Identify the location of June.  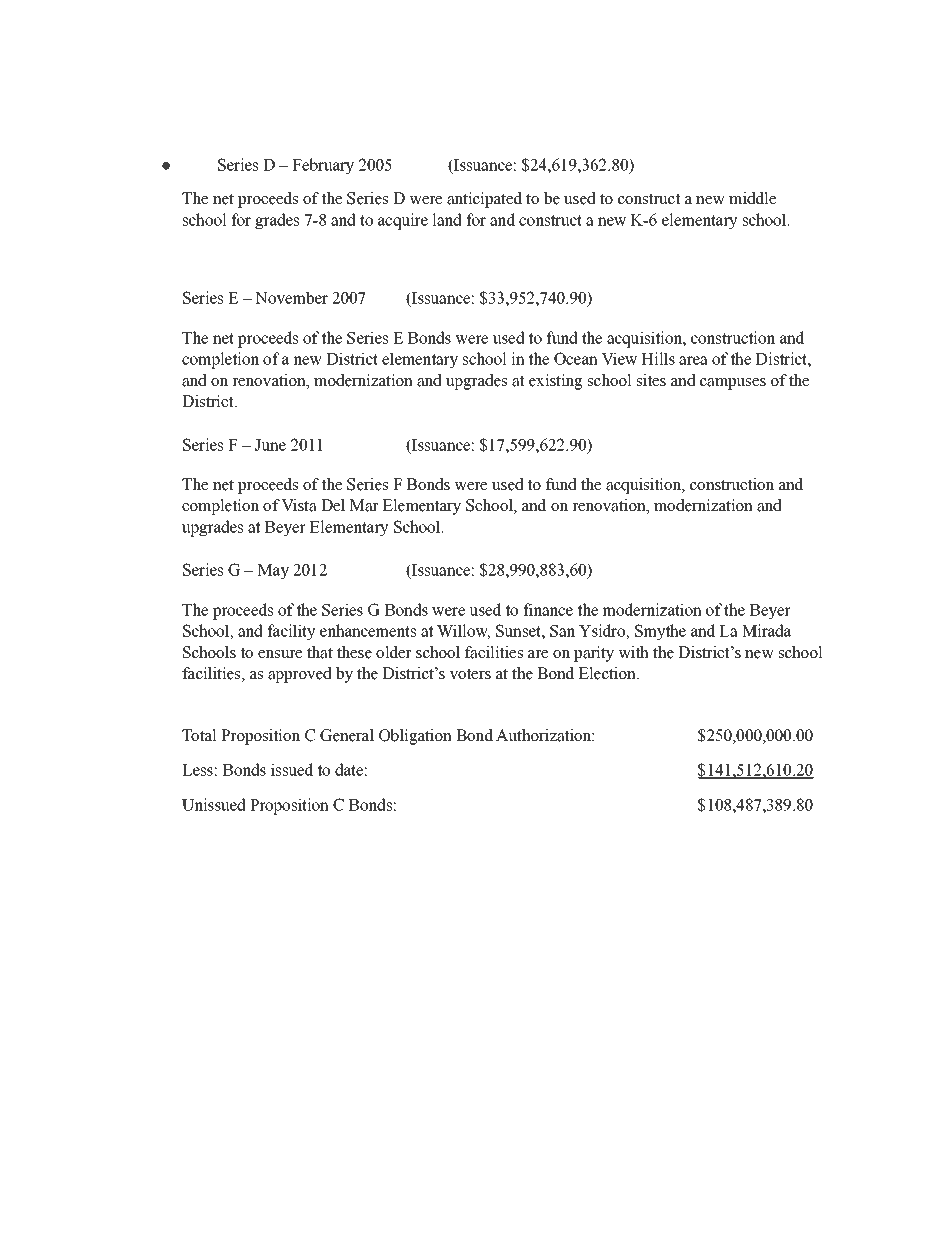
(270, 445).
